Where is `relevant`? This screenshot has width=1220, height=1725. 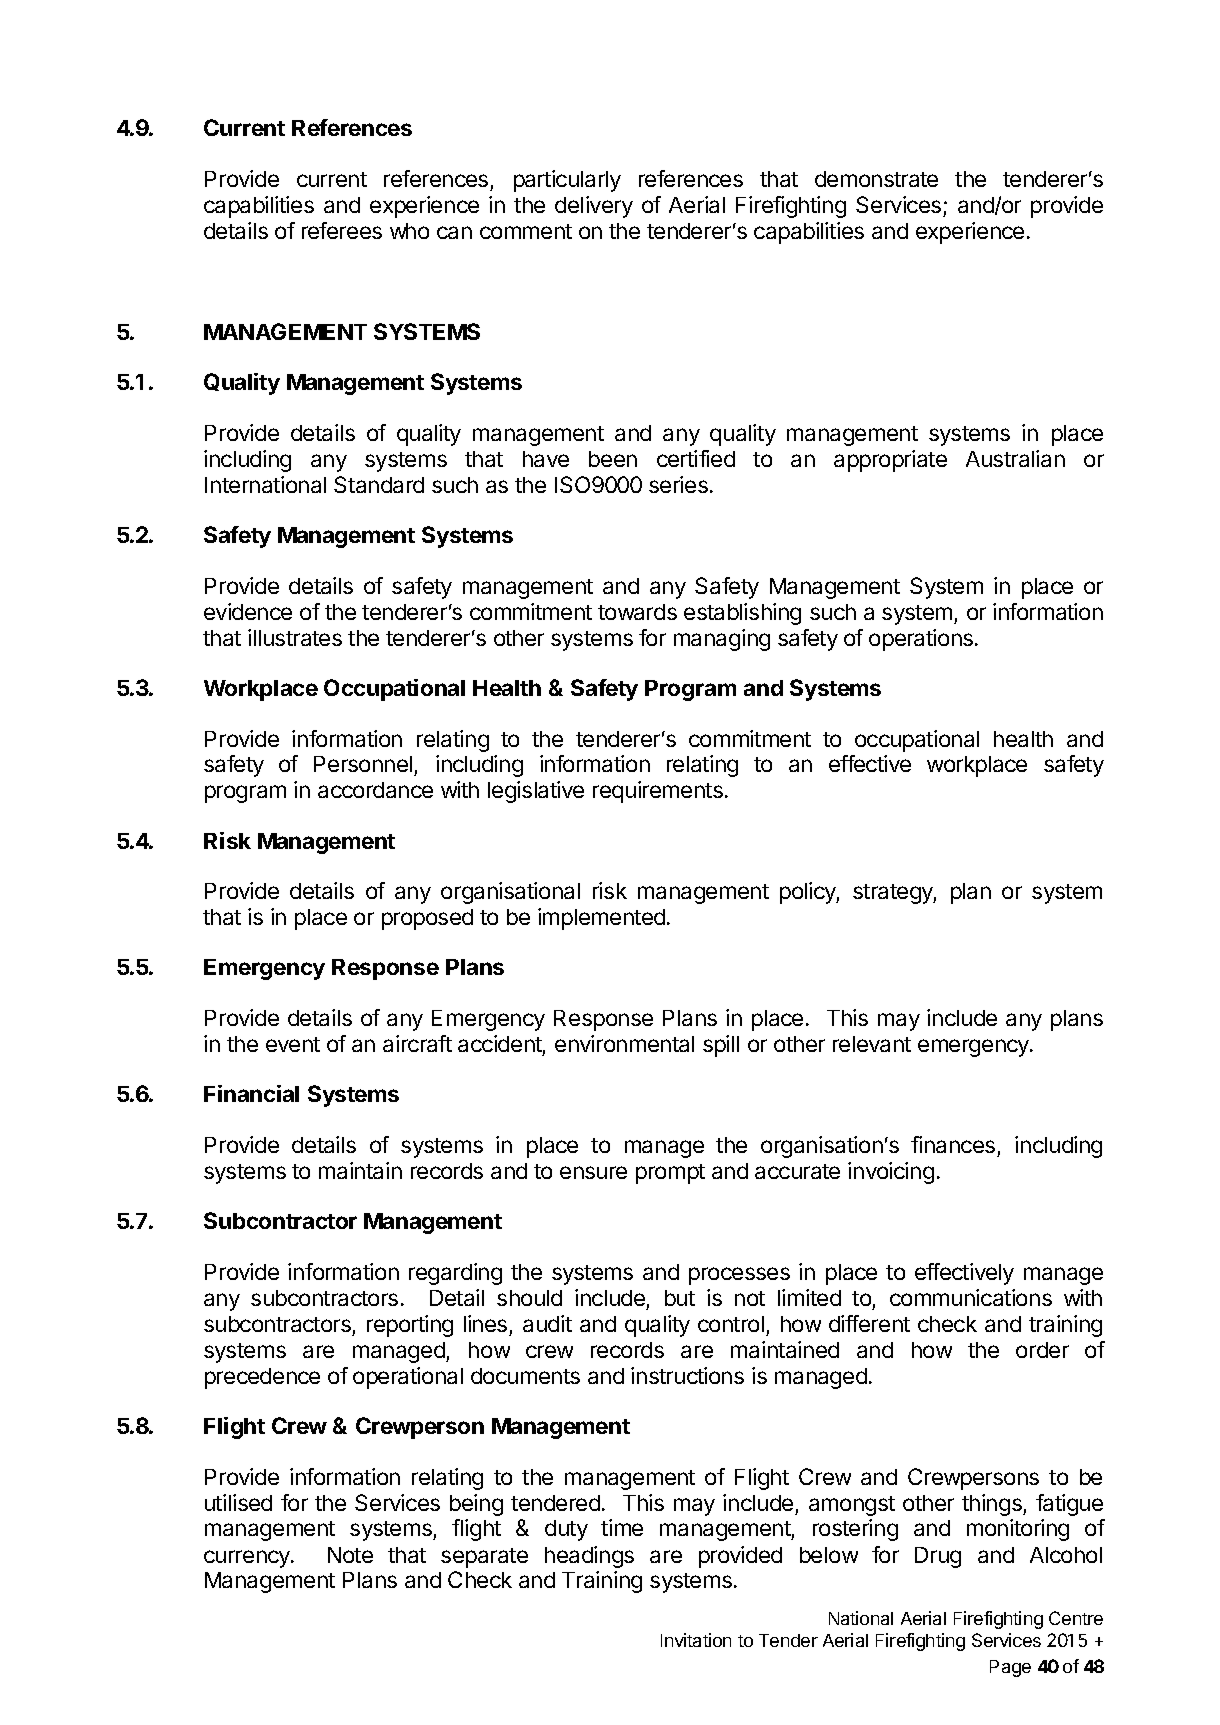 relevant is located at coordinates (872, 1044).
